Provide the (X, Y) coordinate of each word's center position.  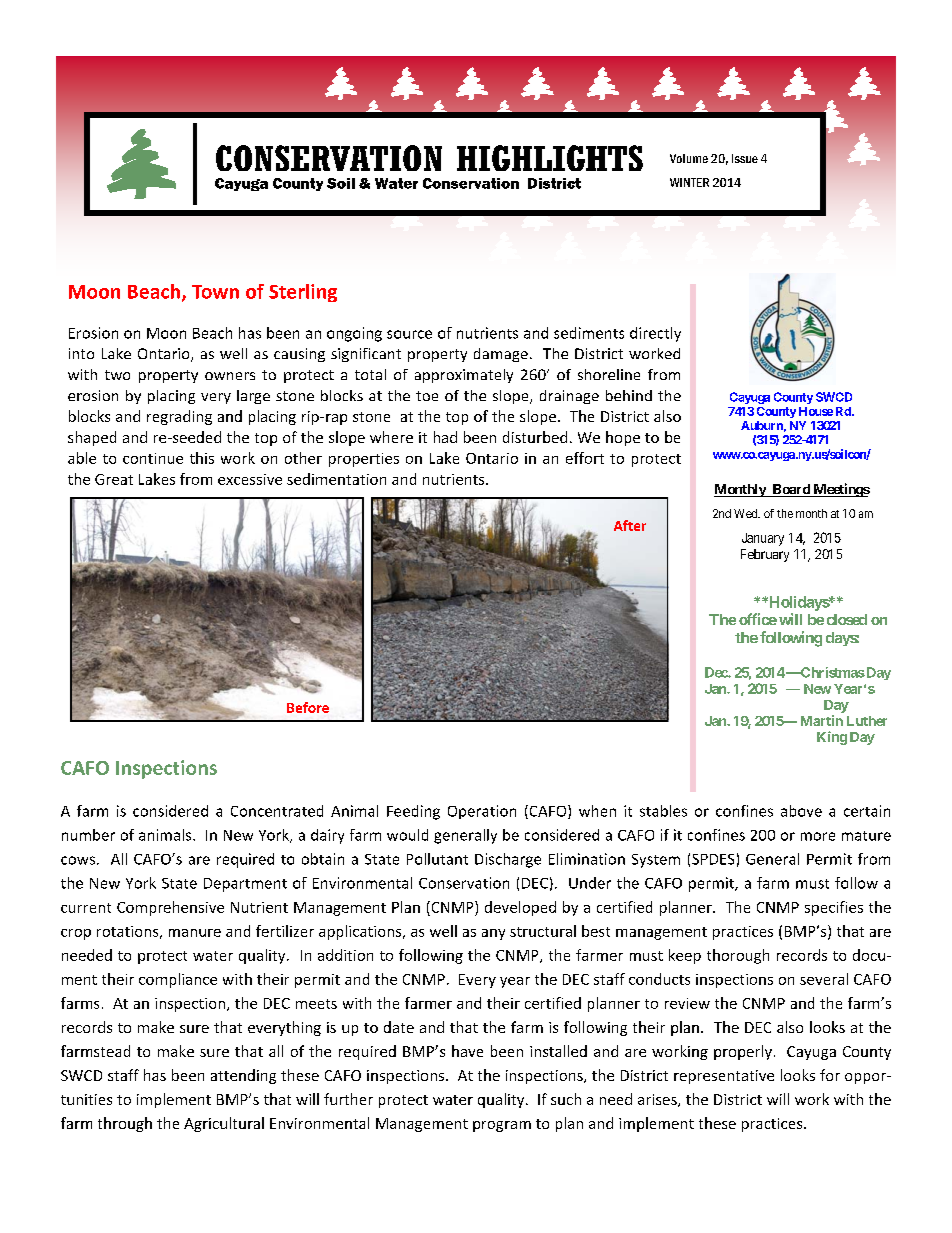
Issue (745, 158)
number (88, 835)
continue (153, 458)
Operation (482, 812)
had (445, 437)
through (125, 1124)
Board (791, 490)
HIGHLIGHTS (550, 158)
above (801, 811)
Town (215, 292)
